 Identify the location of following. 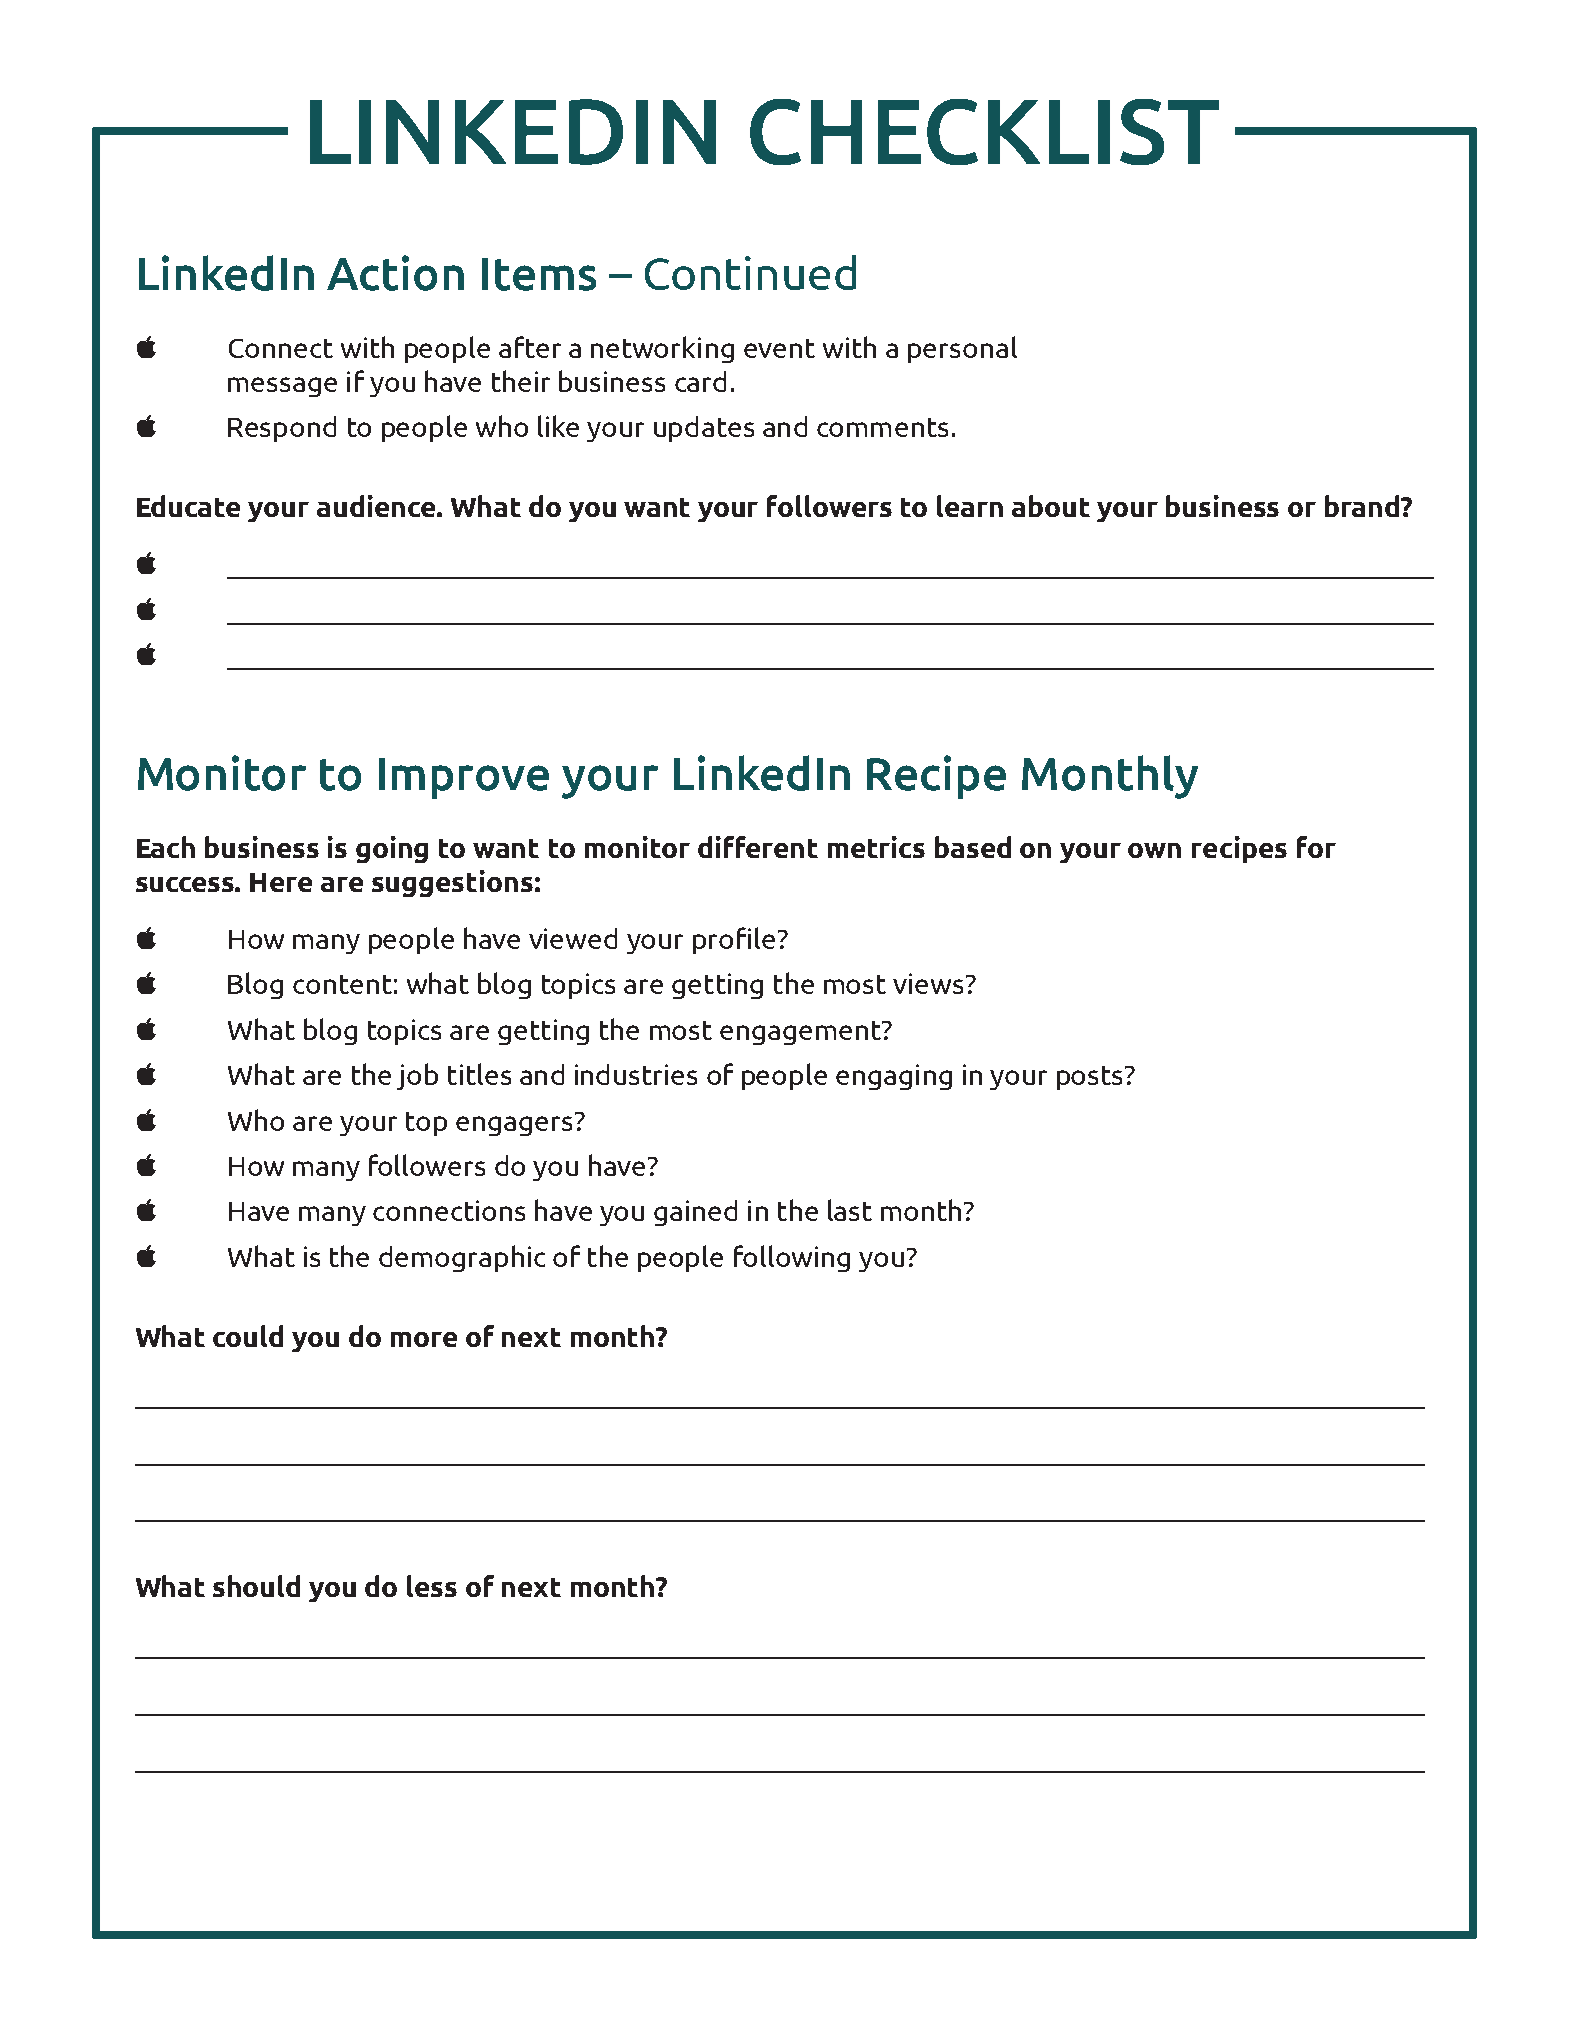
(792, 1258).
